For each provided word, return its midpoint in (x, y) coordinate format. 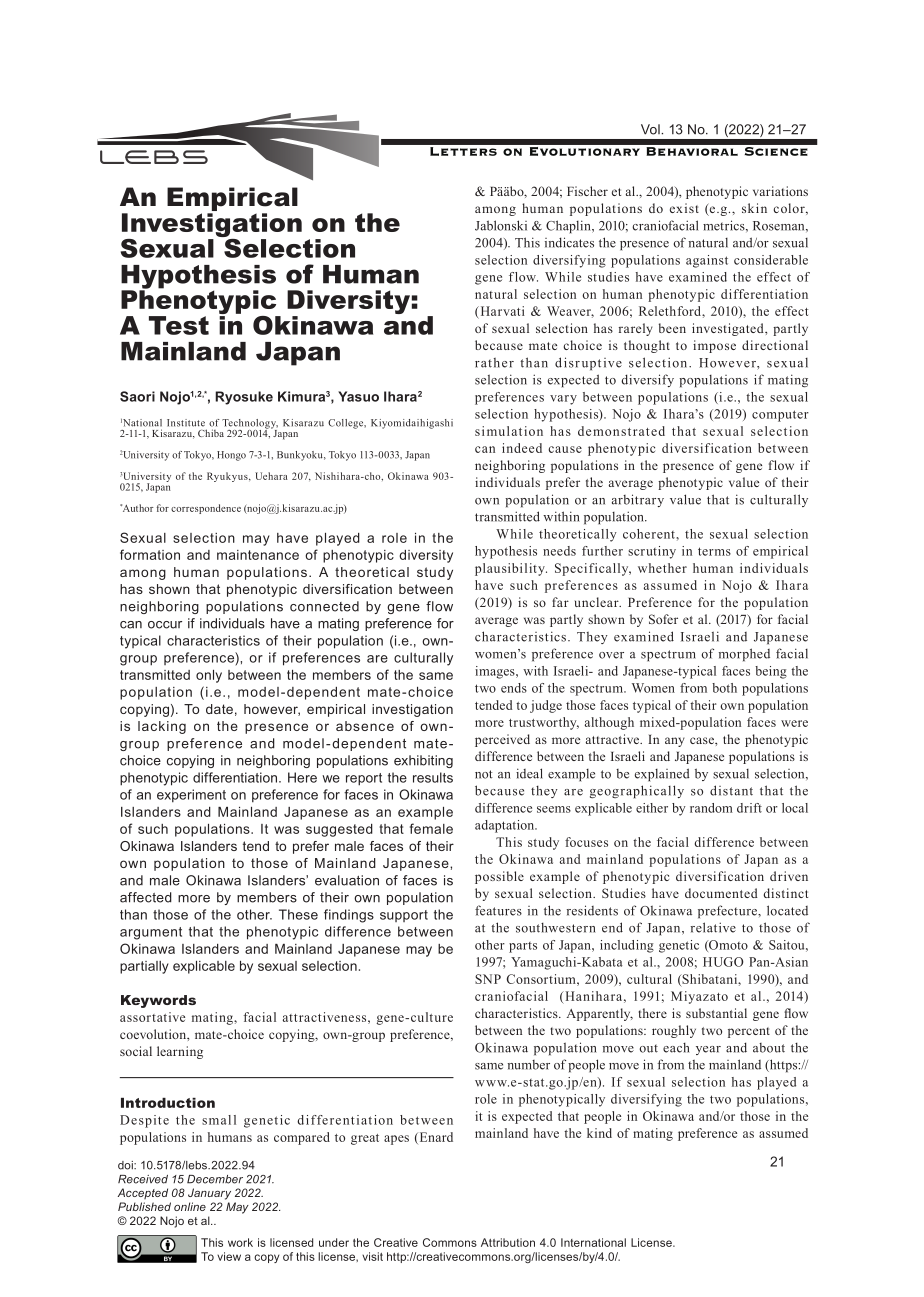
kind (599, 1133)
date (219, 709)
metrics (725, 225)
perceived (502, 740)
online (190, 1206)
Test (179, 325)
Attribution (508, 1242)
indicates (569, 242)
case (703, 740)
